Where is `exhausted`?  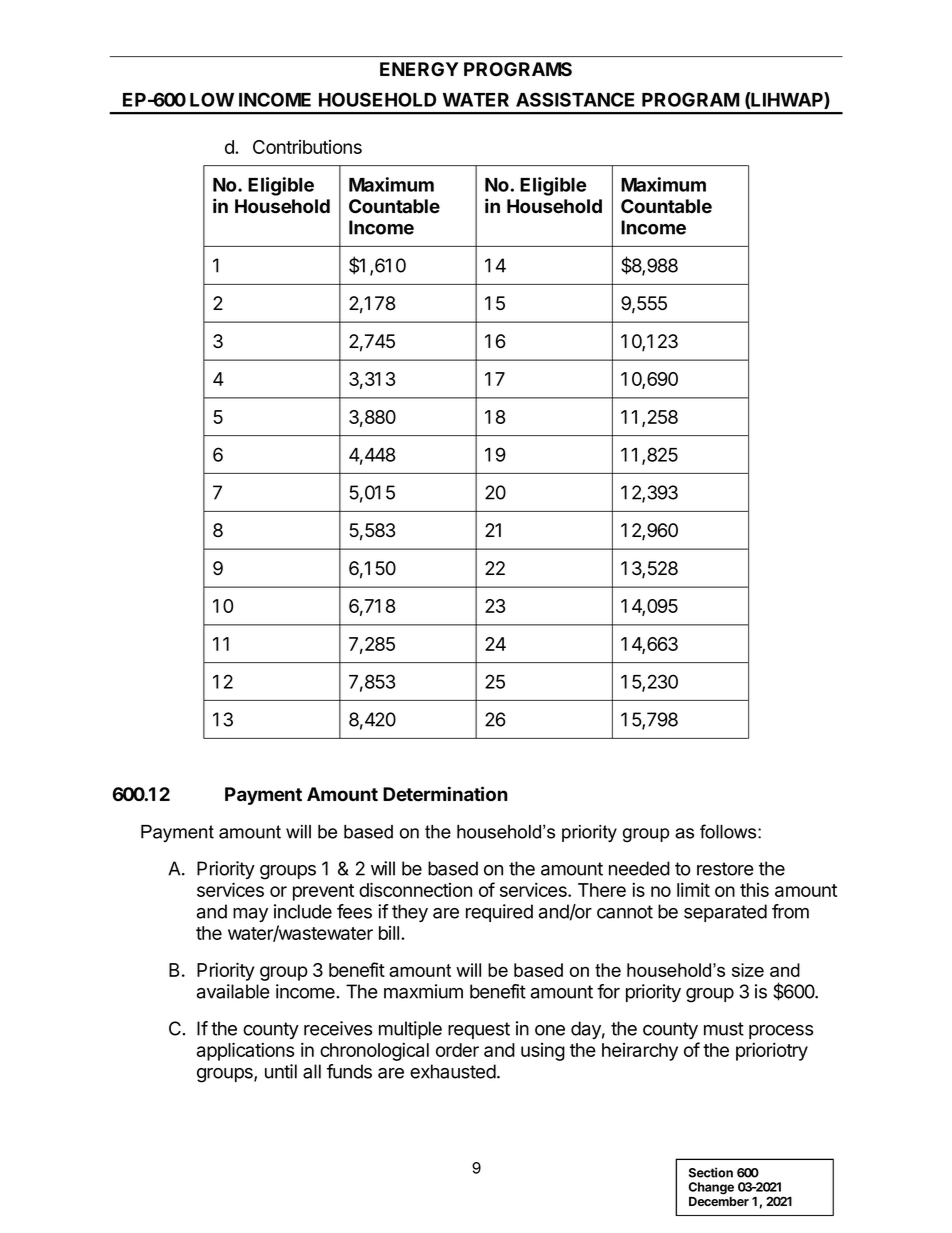 exhausted is located at coordinates (453, 1071).
